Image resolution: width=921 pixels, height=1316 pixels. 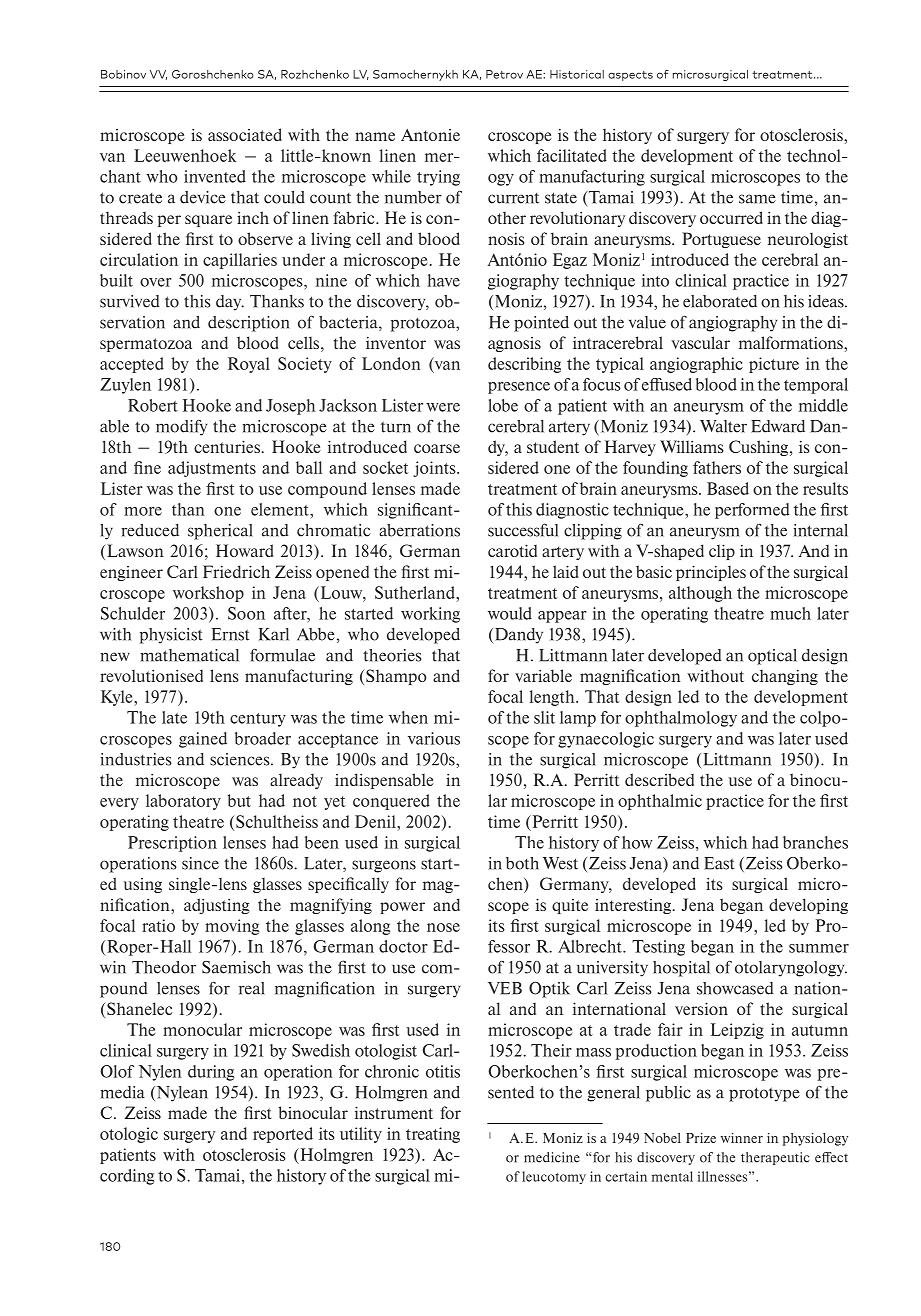 What do you see at coordinates (437, 448) in the image?
I see `coarse` at bounding box center [437, 448].
